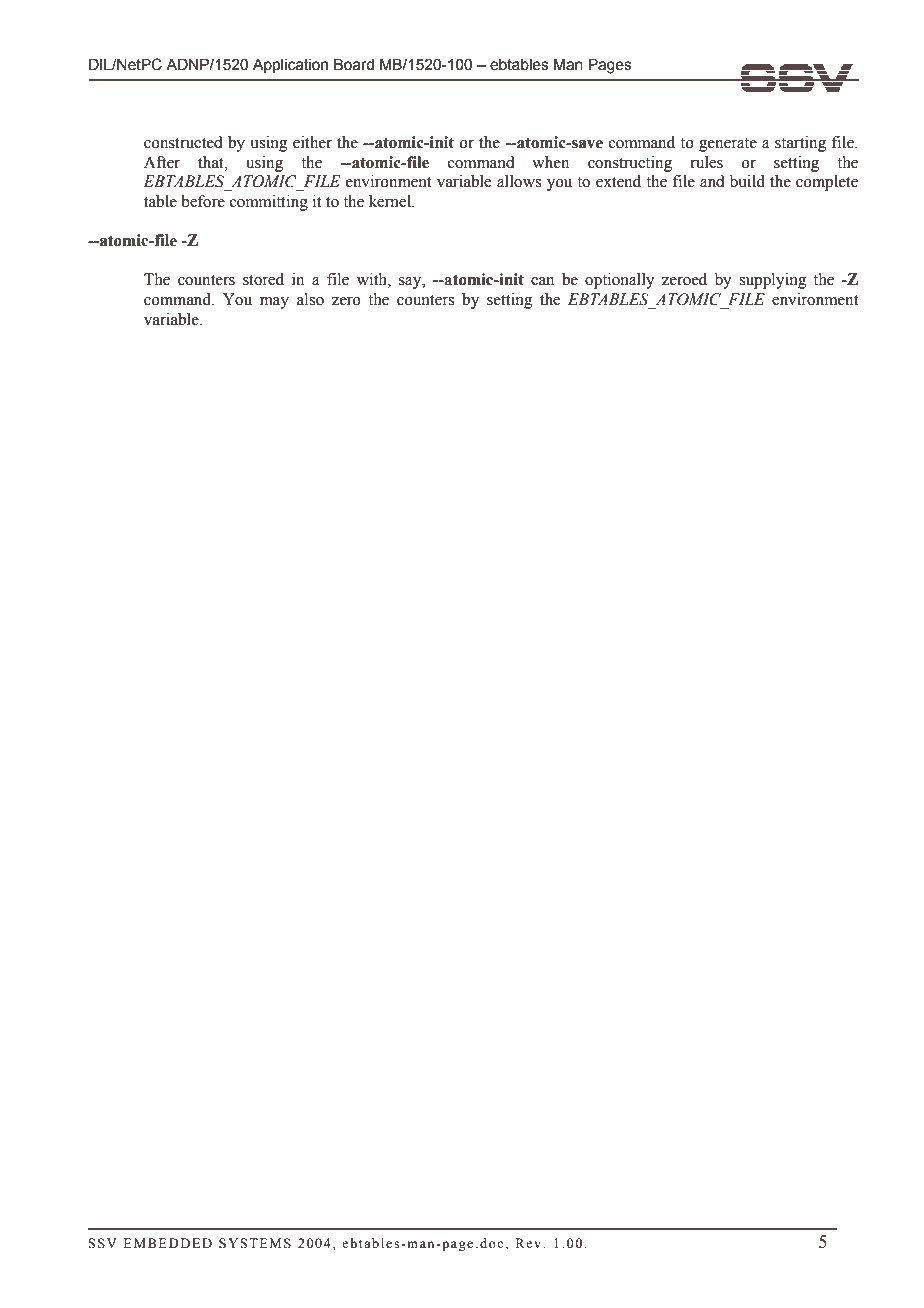  I want to click on Rev, so click(530, 1243).
